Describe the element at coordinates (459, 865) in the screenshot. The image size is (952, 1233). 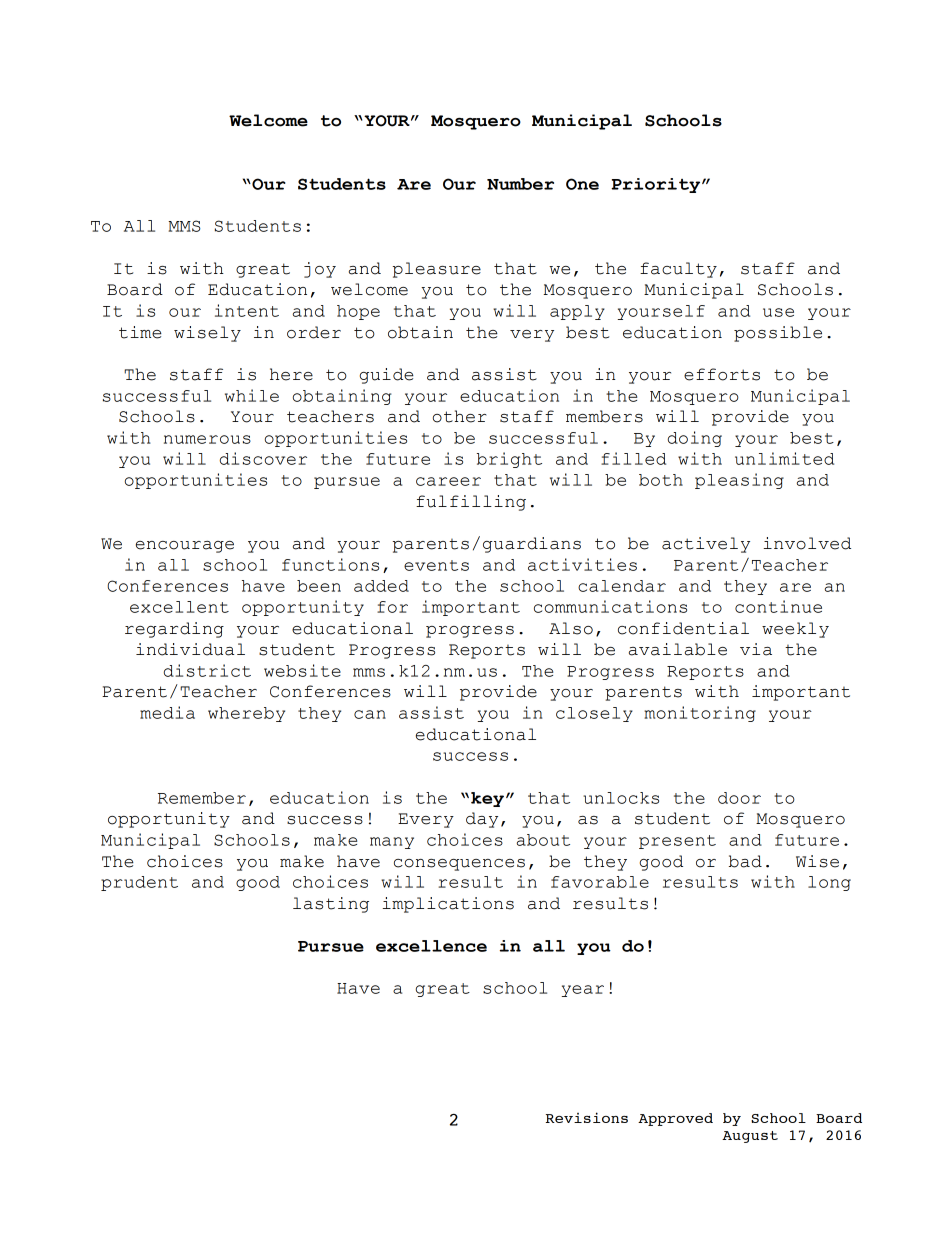
I see `consequences` at that location.
